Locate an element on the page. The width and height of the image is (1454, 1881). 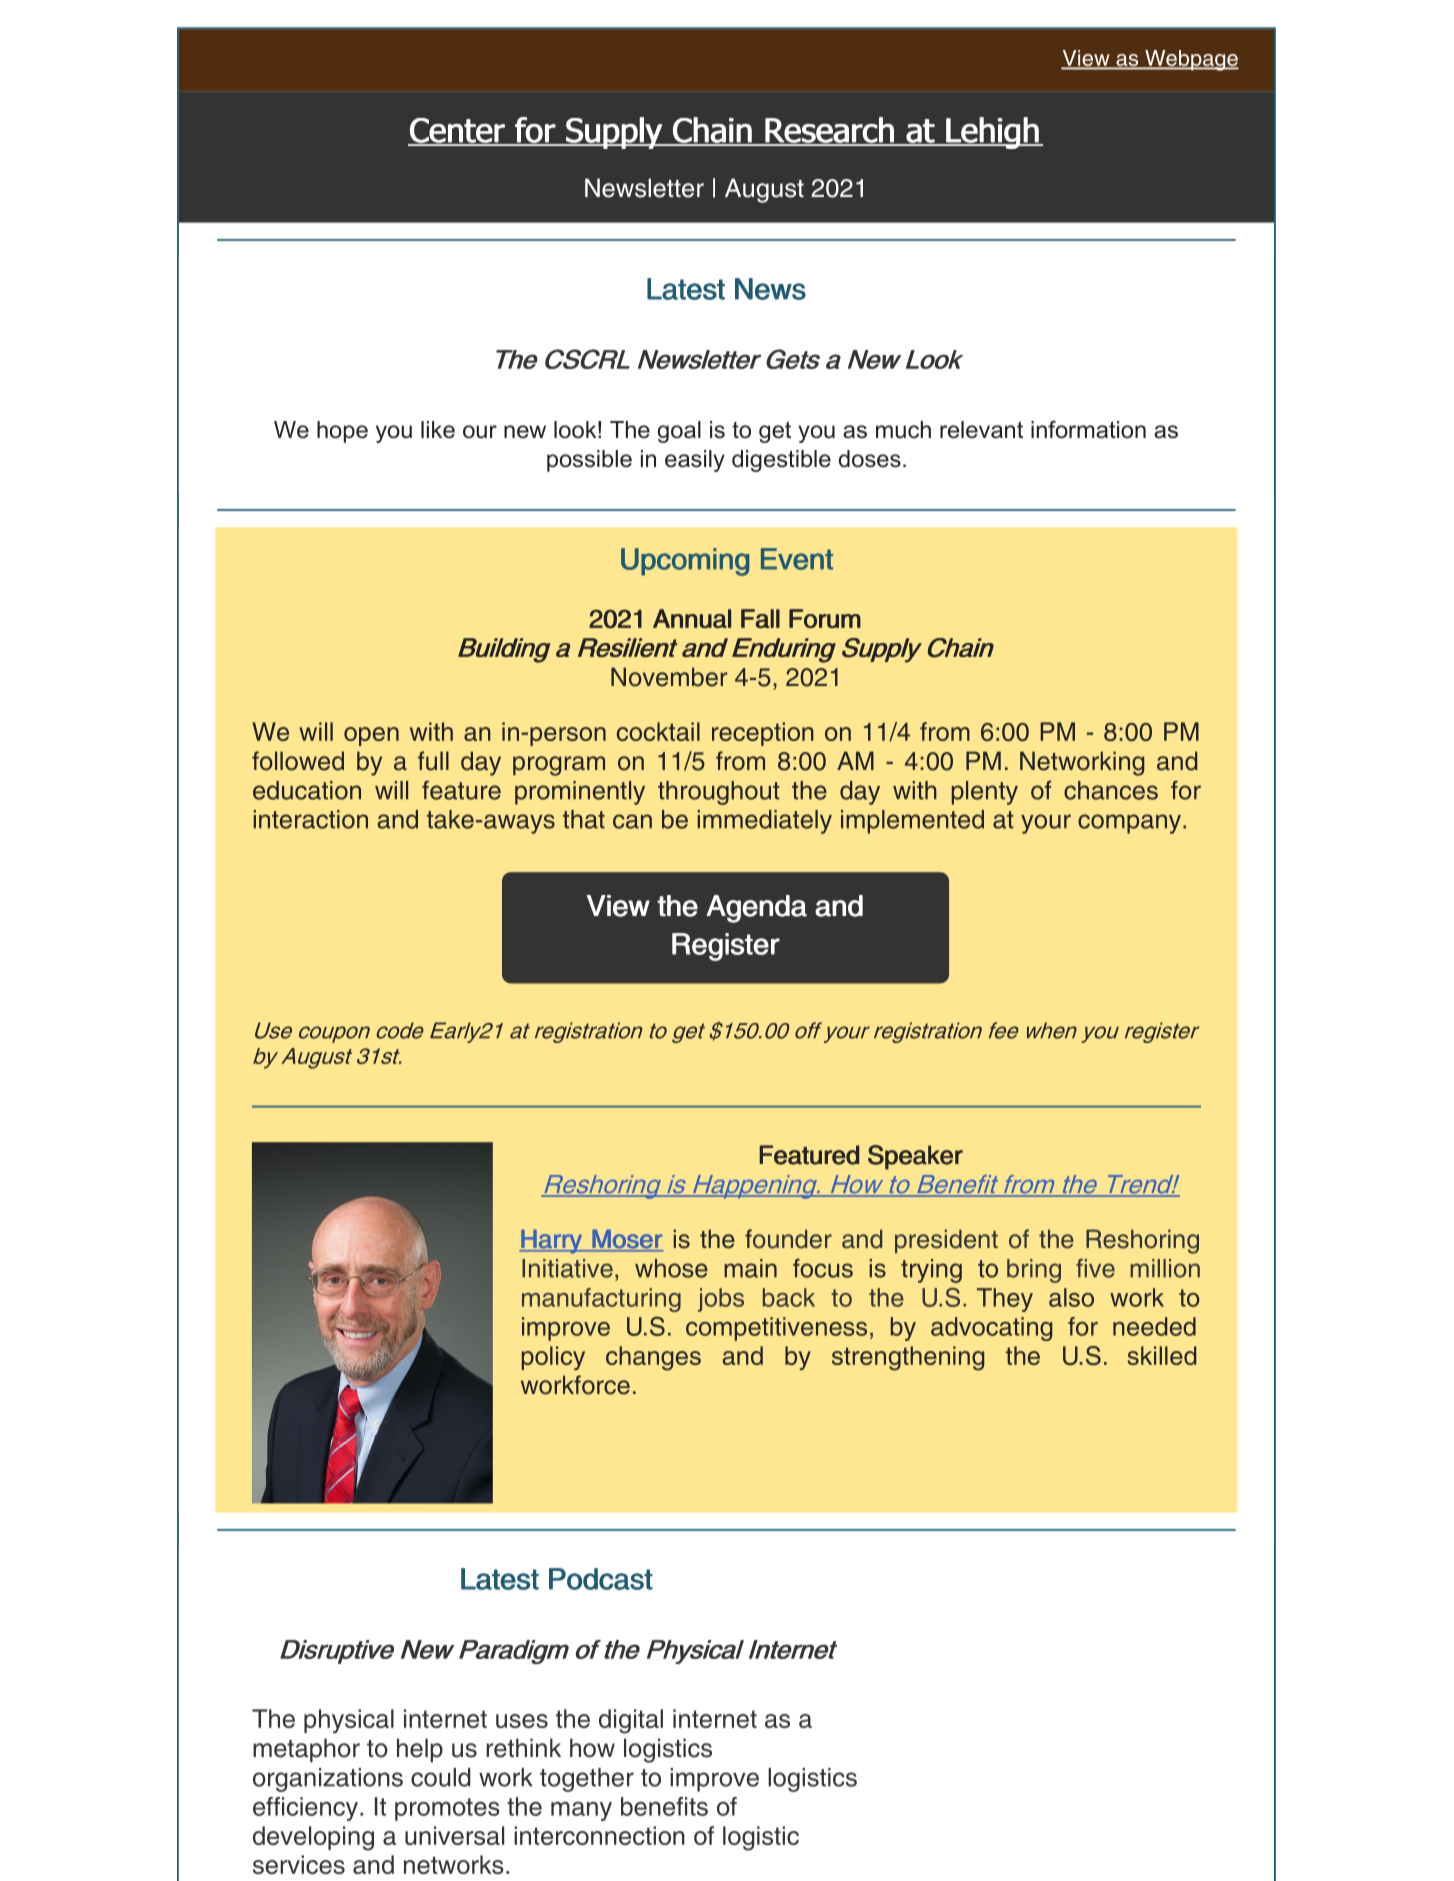
Agenda is located at coordinates (756, 909).
